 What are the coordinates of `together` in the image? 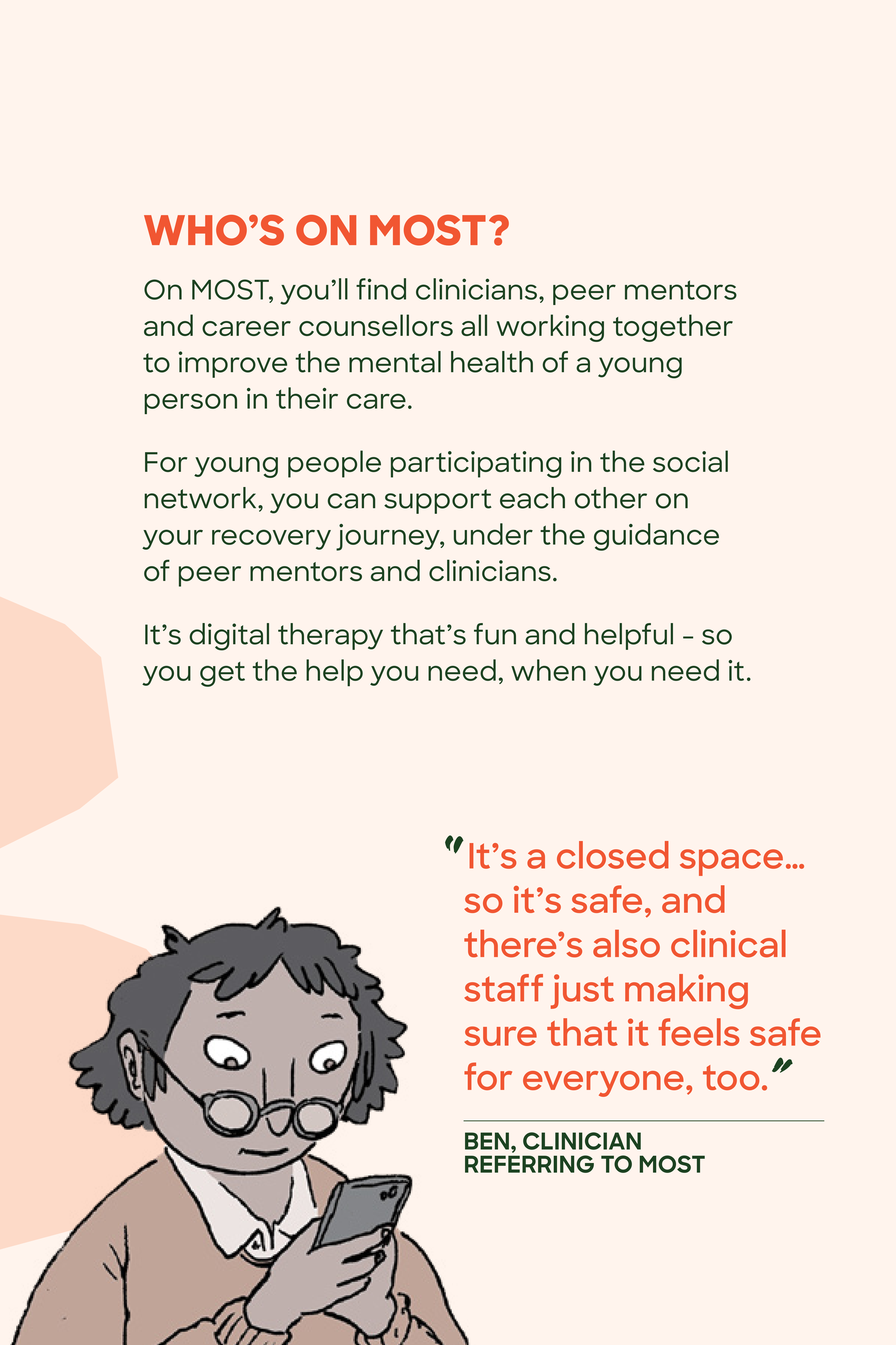 It's located at (673, 328).
